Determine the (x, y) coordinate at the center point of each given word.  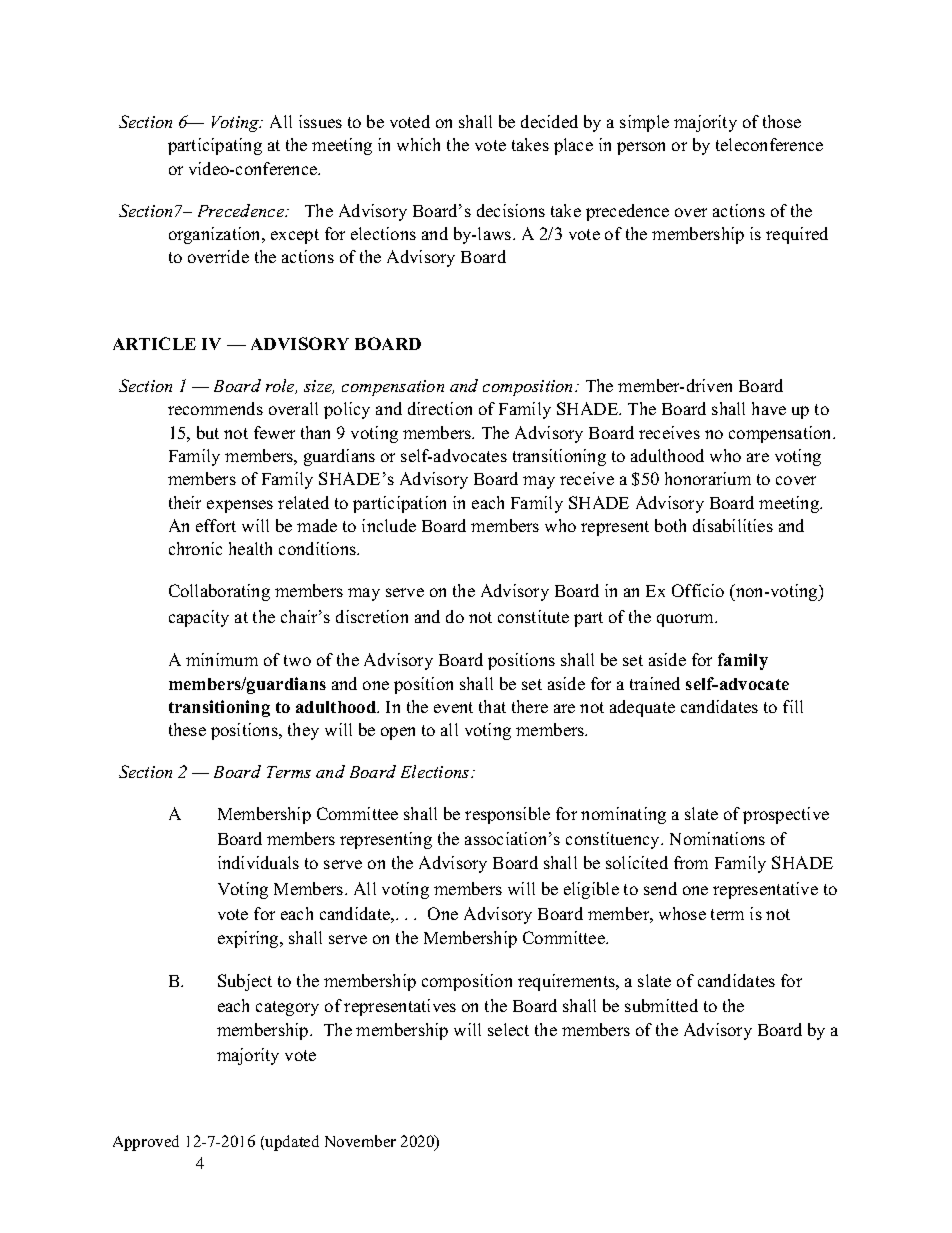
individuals (258, 862)
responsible (507, 815)
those (782, 121)
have (769, 408)
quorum (686, 620)
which (418, 144)
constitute (533, 616)
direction (440, 408)
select (508, 1029)
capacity (199, 618)
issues (320, 121)
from (691, 862)
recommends (215, 408)
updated (291, 1143)
